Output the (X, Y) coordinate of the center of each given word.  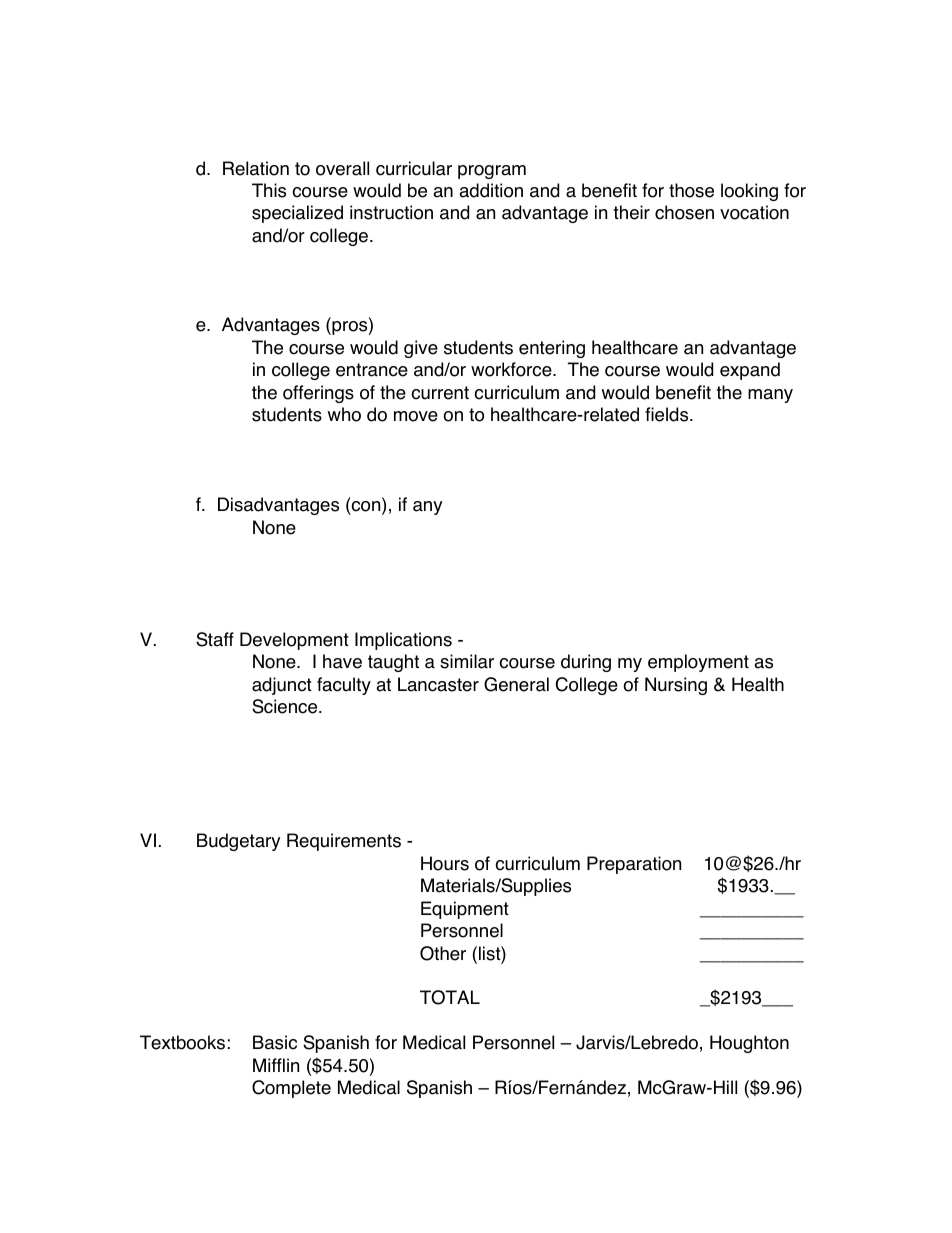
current (440, 393)
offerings (318, 394)
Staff (215, 639)
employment (698, 663)
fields (668, 414)
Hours (445, 863)
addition (491, 190)
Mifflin (276, 1065)
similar (467, 661)
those (691, 190)
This (269, 190)
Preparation (634, 865)
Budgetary (238, 842)
